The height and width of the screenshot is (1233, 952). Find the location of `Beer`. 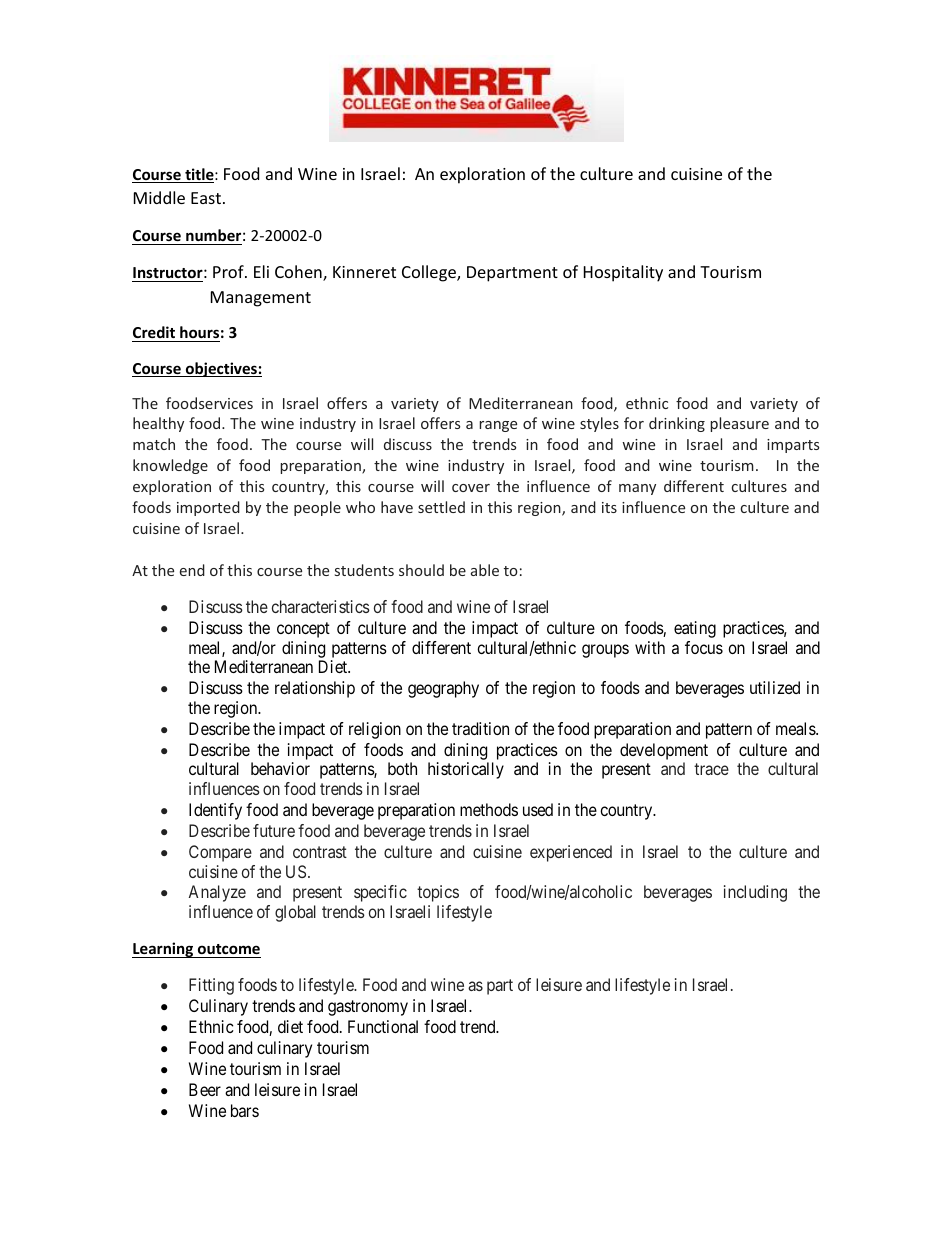

Beer is located at coordinates (205, 1089).
